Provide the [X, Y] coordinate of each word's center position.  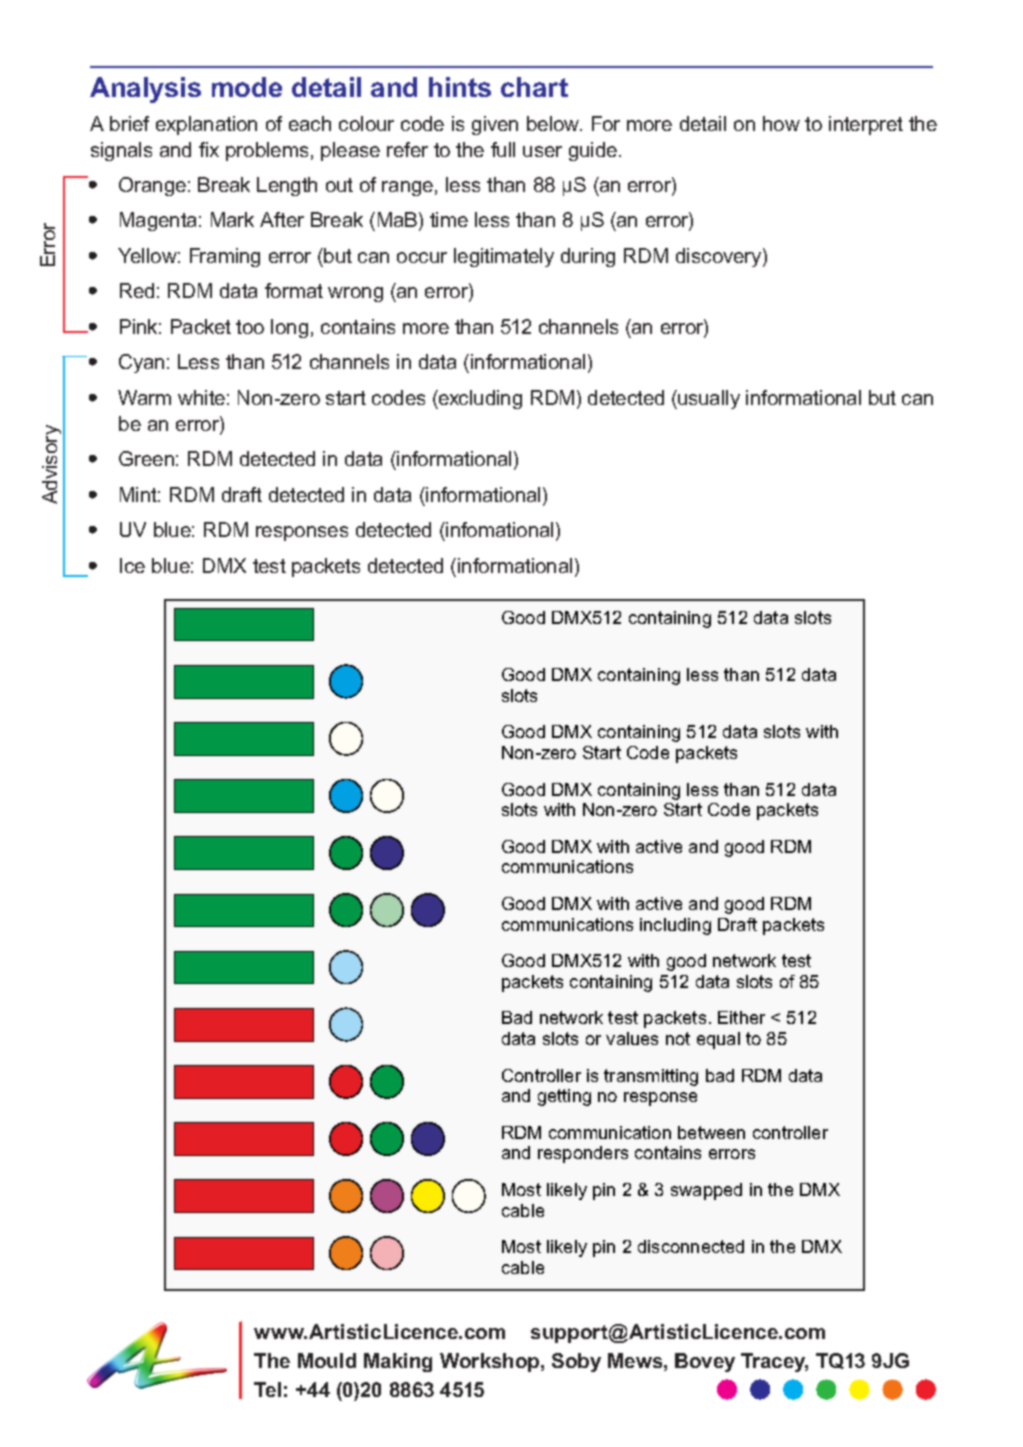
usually [708, 399]
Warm [144, 397]
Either [741, 1017]
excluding [479, 399]
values [632, 1038]
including [675, 926]
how [781, 123]
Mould [327, 1360]
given [495, 125]
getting [564, 1097]
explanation [206, 125]
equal [718, 1040]
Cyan [141, 363]
